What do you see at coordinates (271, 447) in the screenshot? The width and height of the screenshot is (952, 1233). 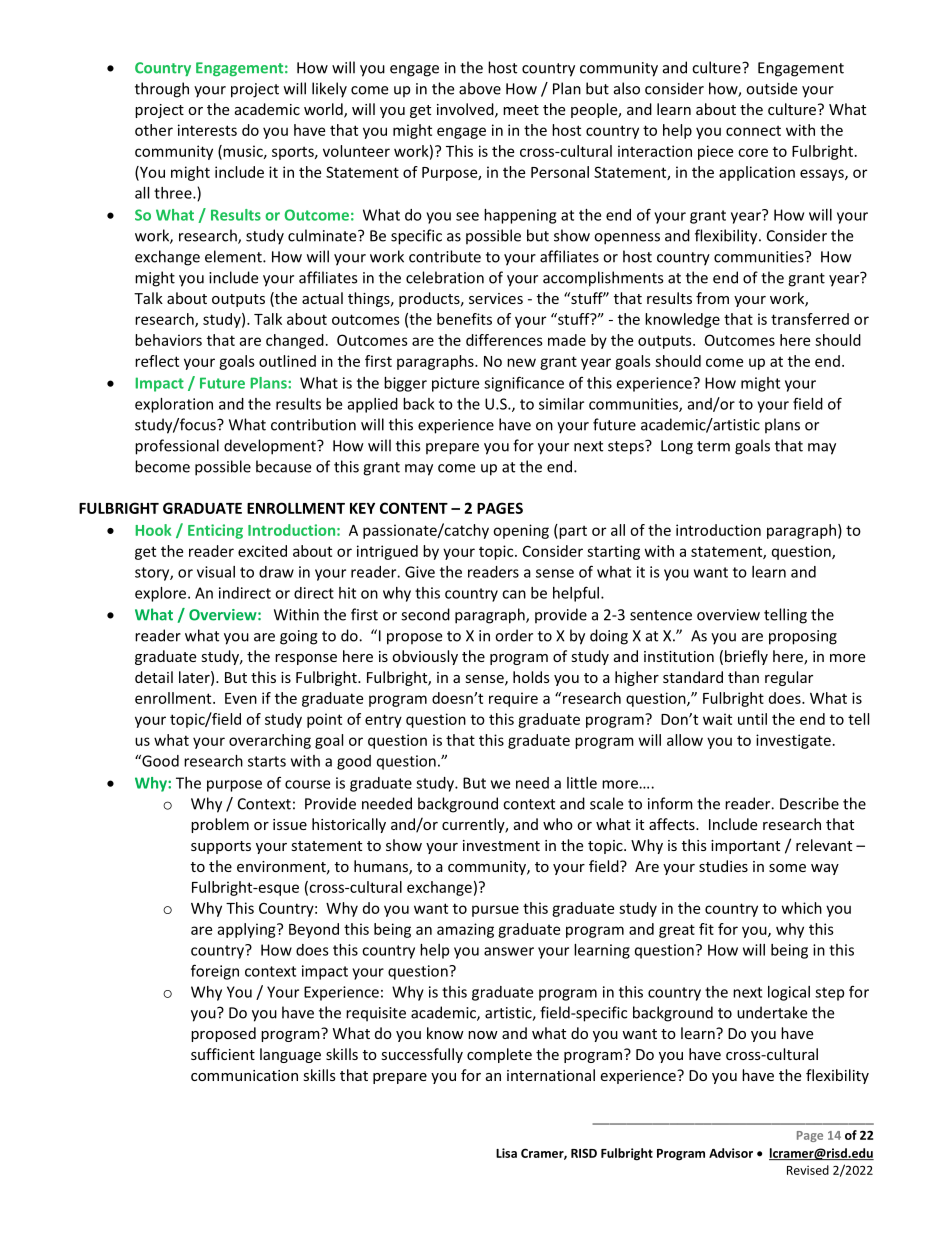 I see `development` at bounding box center [271, 447].
